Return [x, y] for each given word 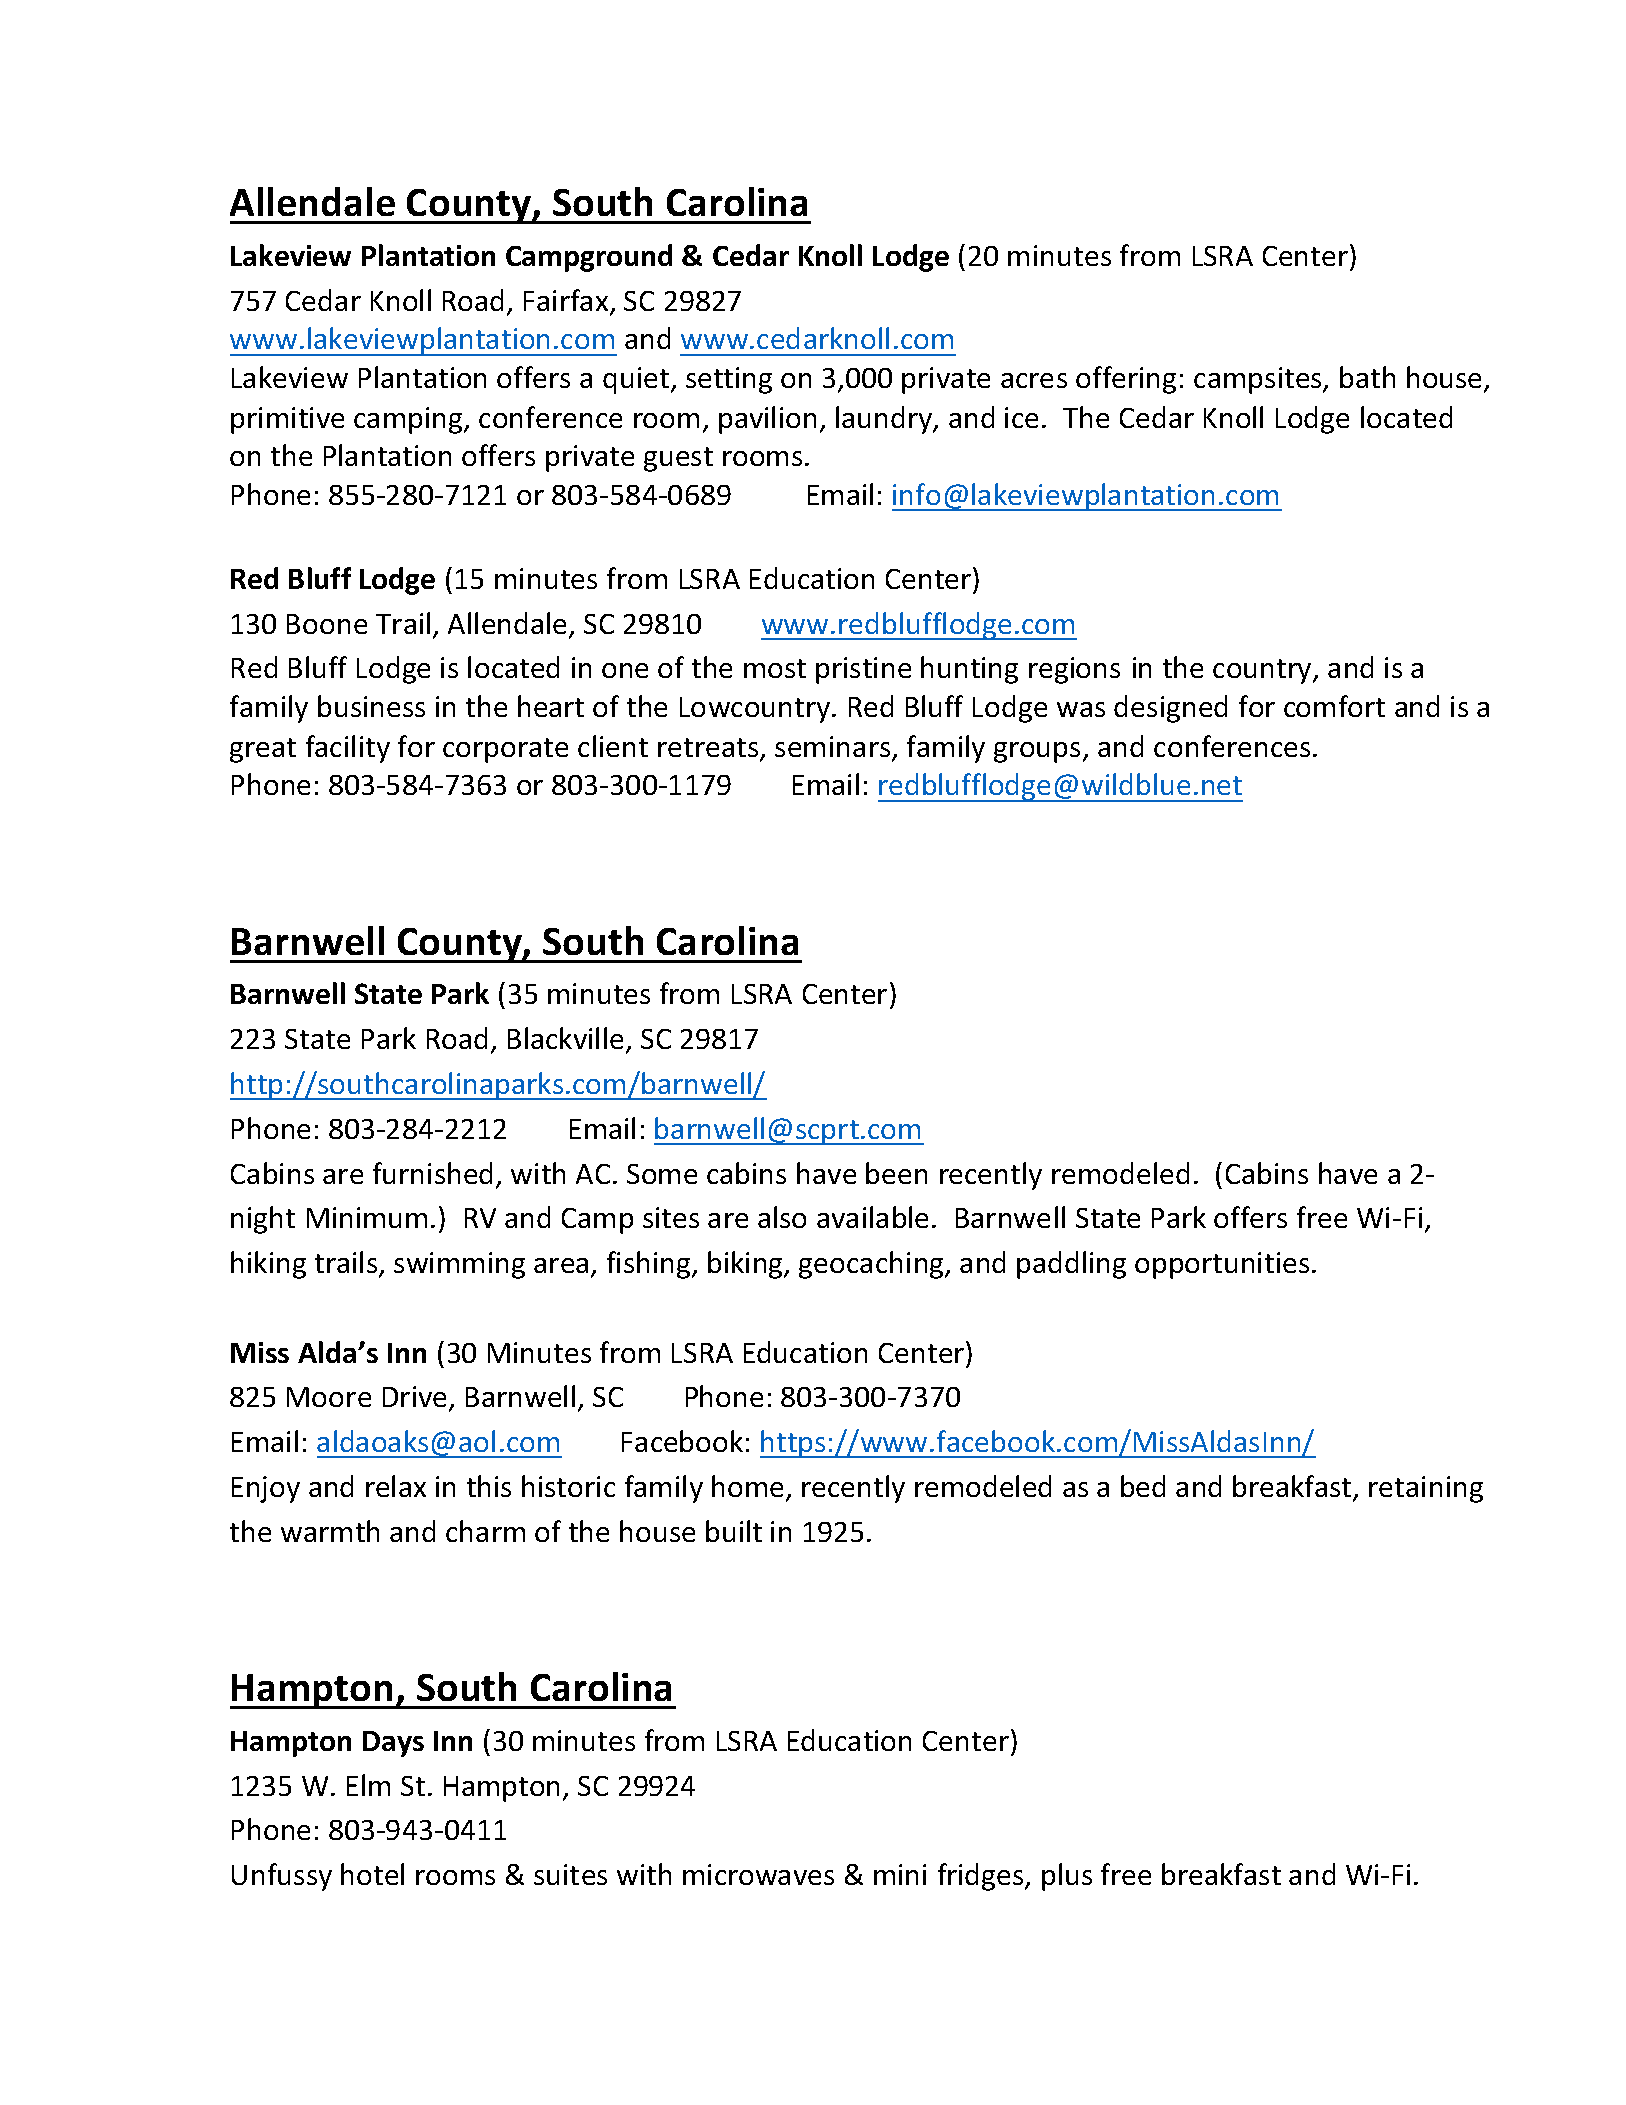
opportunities [1222, 1265]
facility [348, 749]
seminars [834, 748]
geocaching [873, 1265]
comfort [1334, 706]
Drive [416, 1398]
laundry [885, 420]
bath [1367, 377]
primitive [287, 420]
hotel [372, 1874]
